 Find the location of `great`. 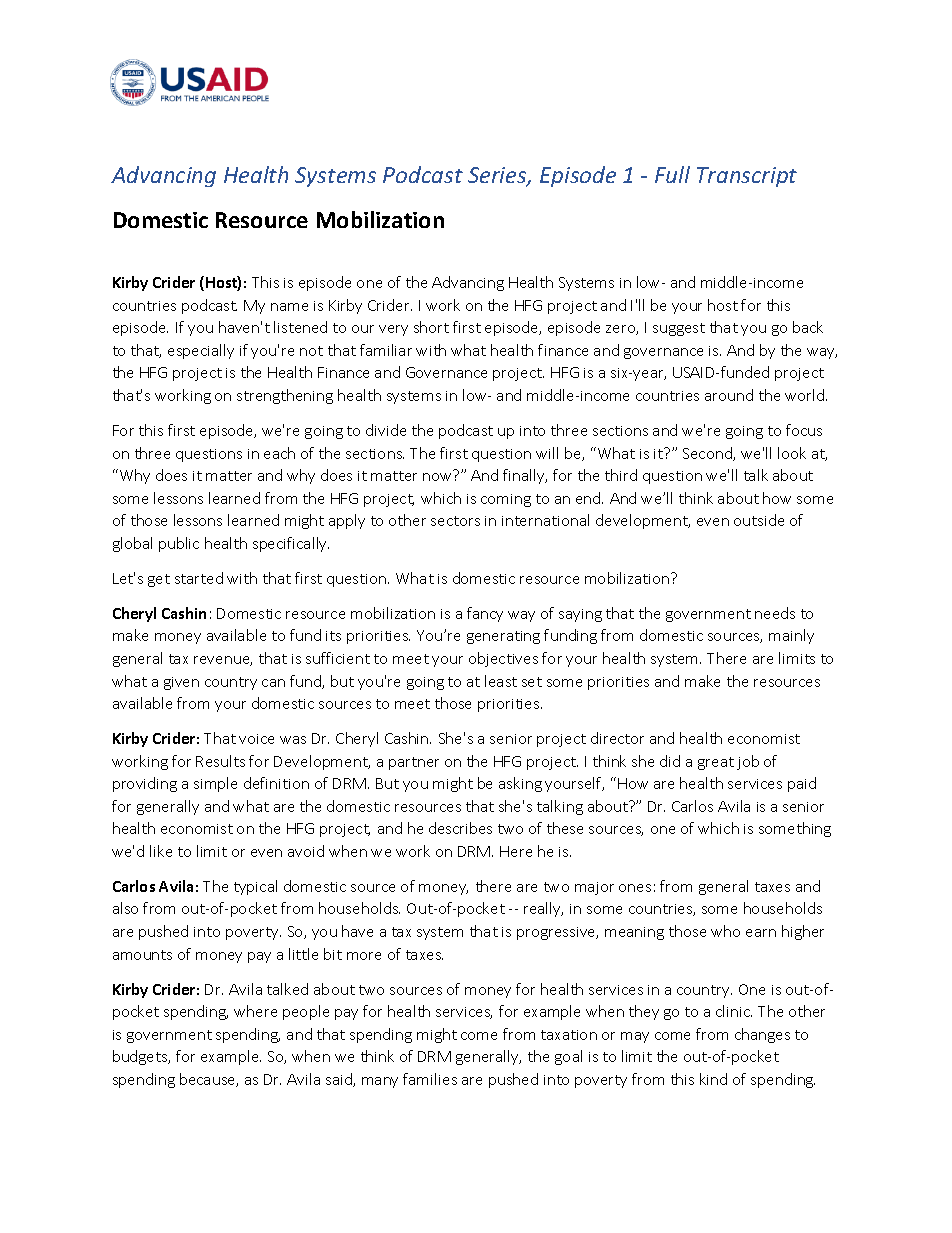

great is located at coordinates (716, 763).
